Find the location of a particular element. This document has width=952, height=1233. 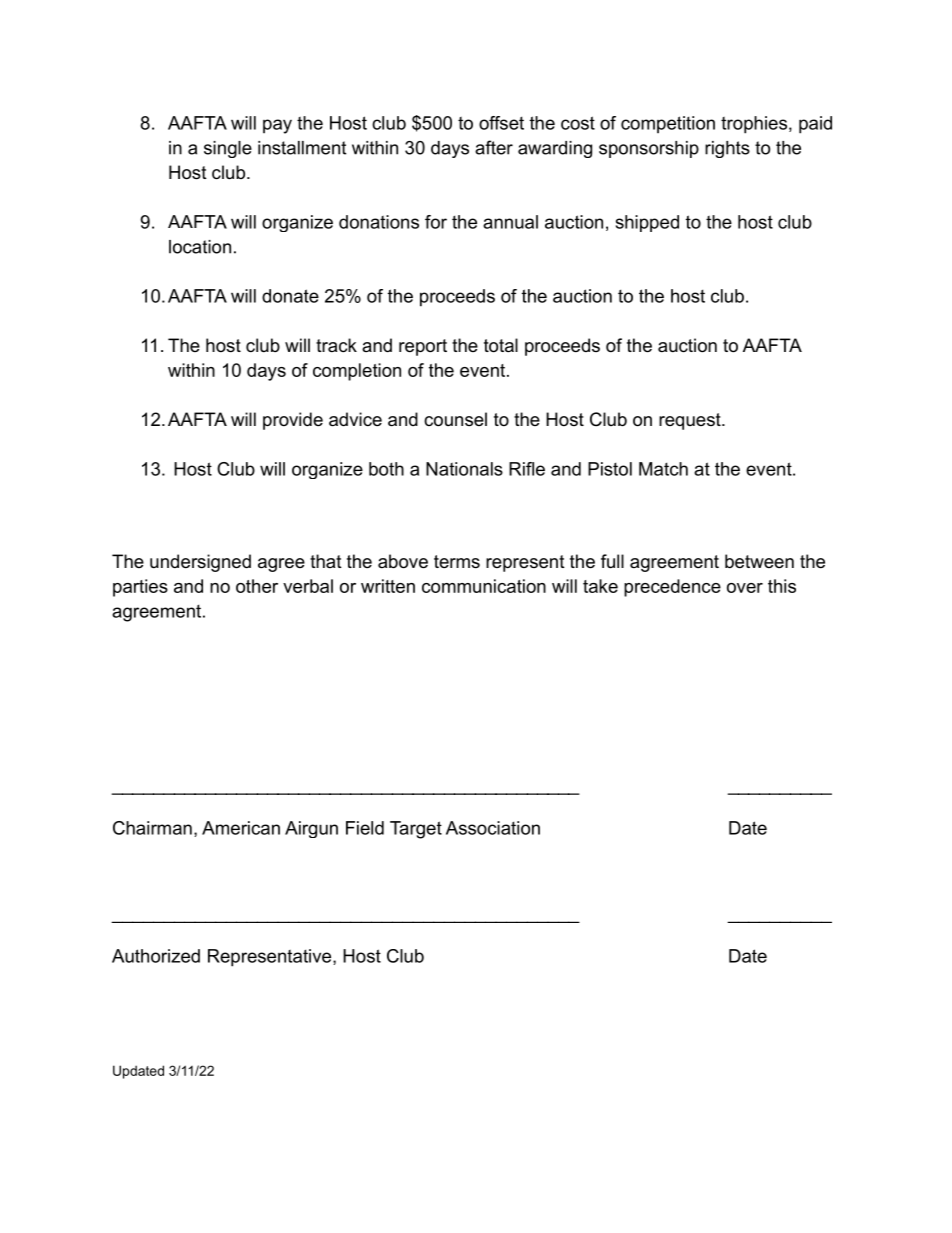

single is located at coordinates (228, 149).
